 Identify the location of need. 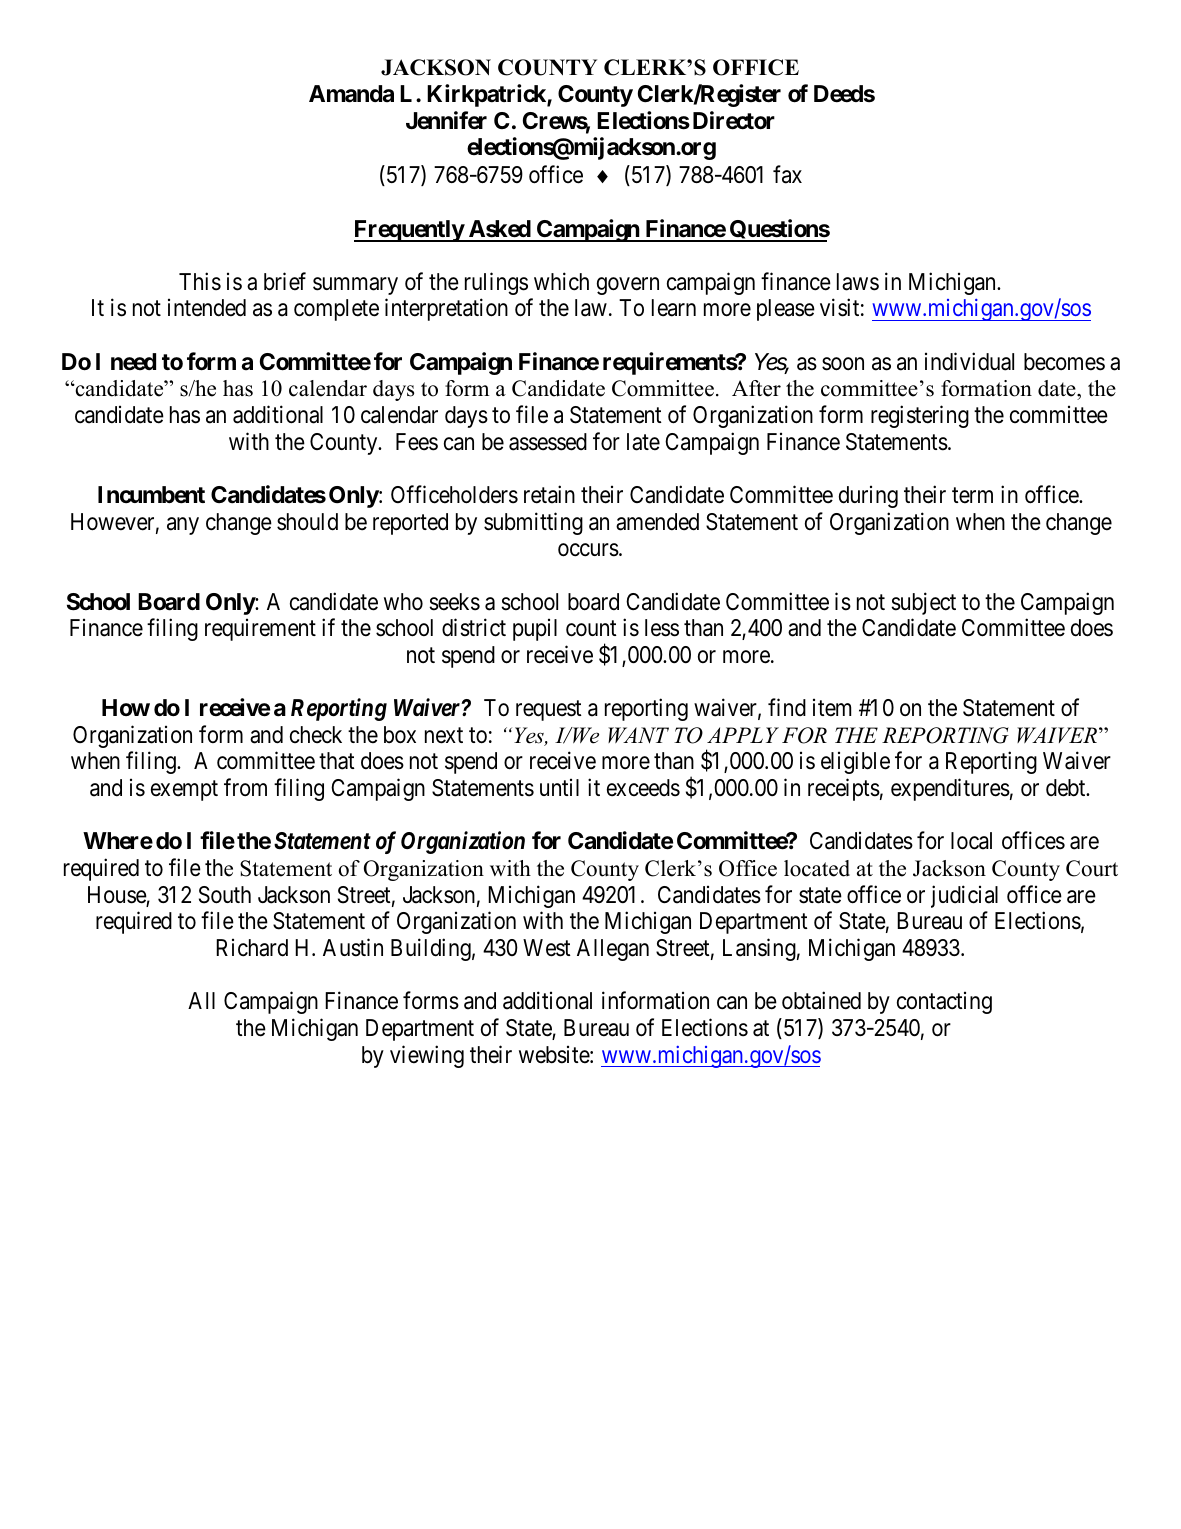
(133, 362).
